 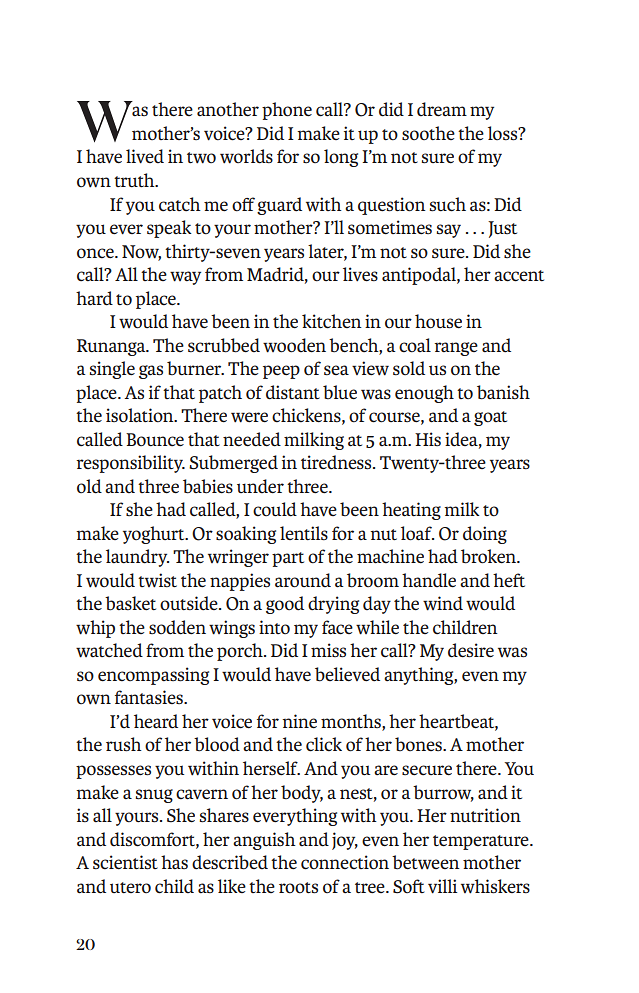 I want to click on phone, so click(x=287, y=111).
